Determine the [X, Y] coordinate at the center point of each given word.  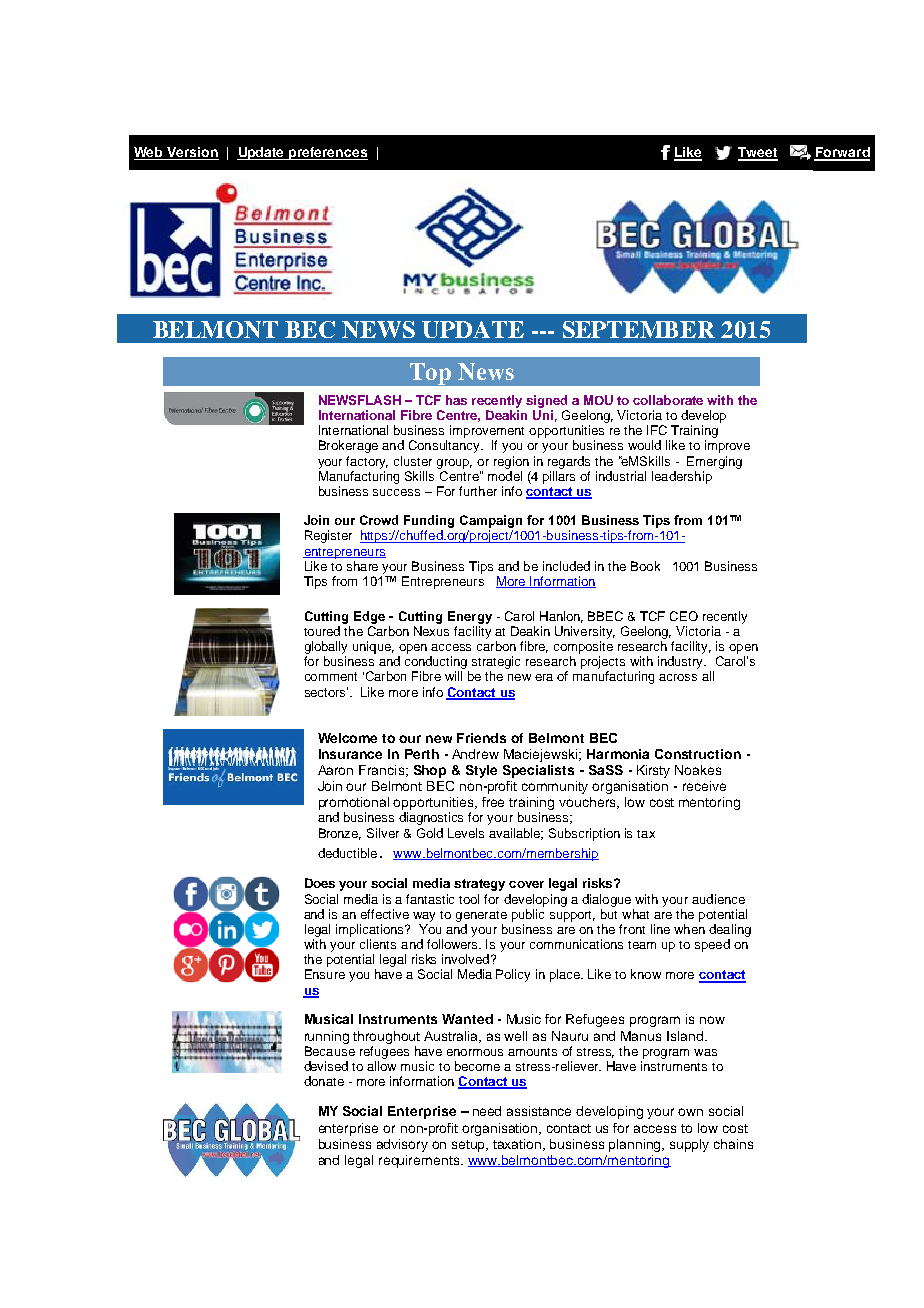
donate [324, 1081]
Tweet [758, 153]
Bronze [340, 834]
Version [192, 153]
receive [704, 786]
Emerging [714, 462]
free [493, 802]
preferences [327, 153]
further [478, 491]
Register [328, 536]
